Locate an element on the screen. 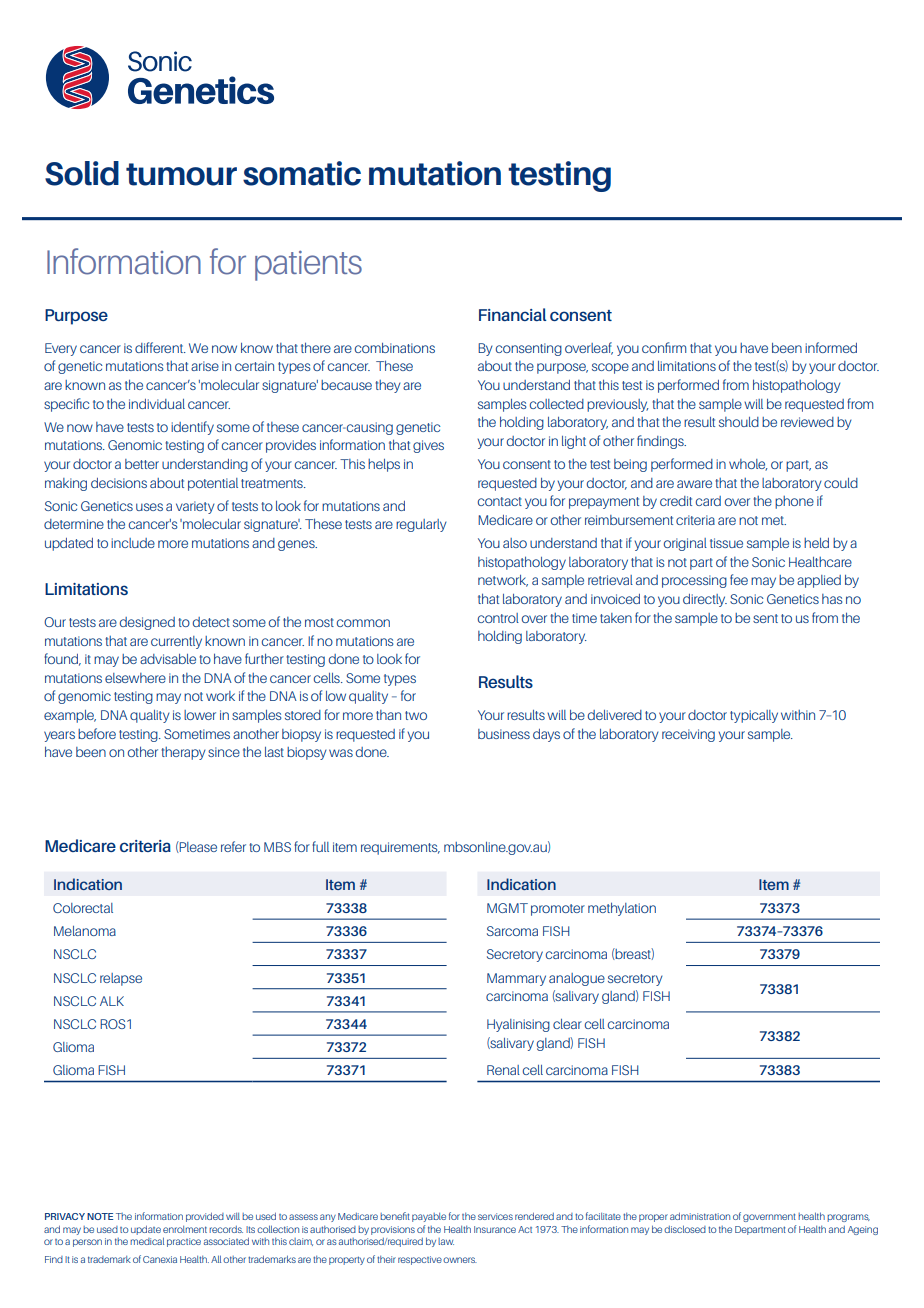  business is located at coordinates (504, 734).
